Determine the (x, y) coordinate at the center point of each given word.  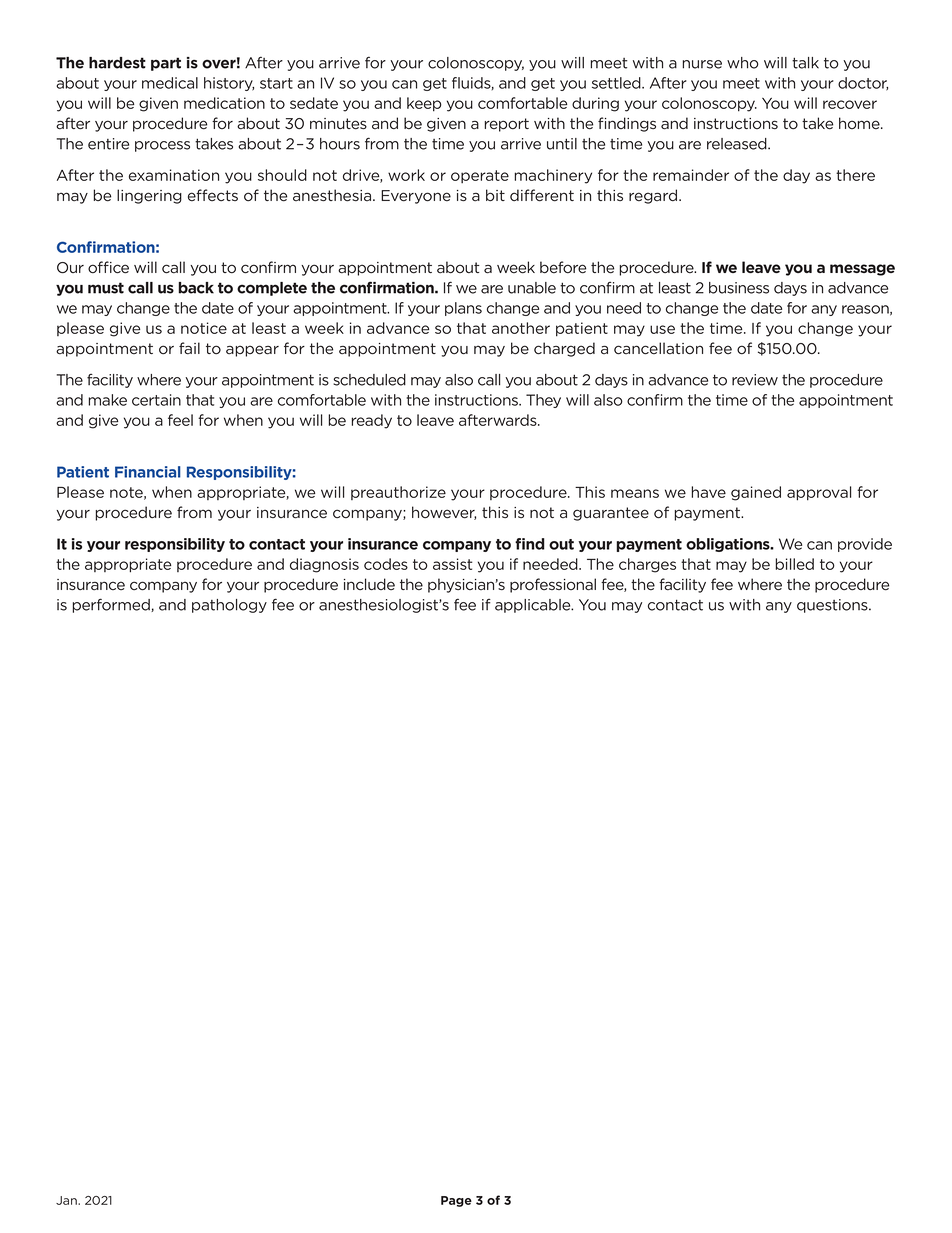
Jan (67, 1200)
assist (452, 564)
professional (553, 585)
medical (170, 83)
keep (424, 104)
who (743, 63)
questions (833, 606)
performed (112, 605)
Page (456, 1201)
